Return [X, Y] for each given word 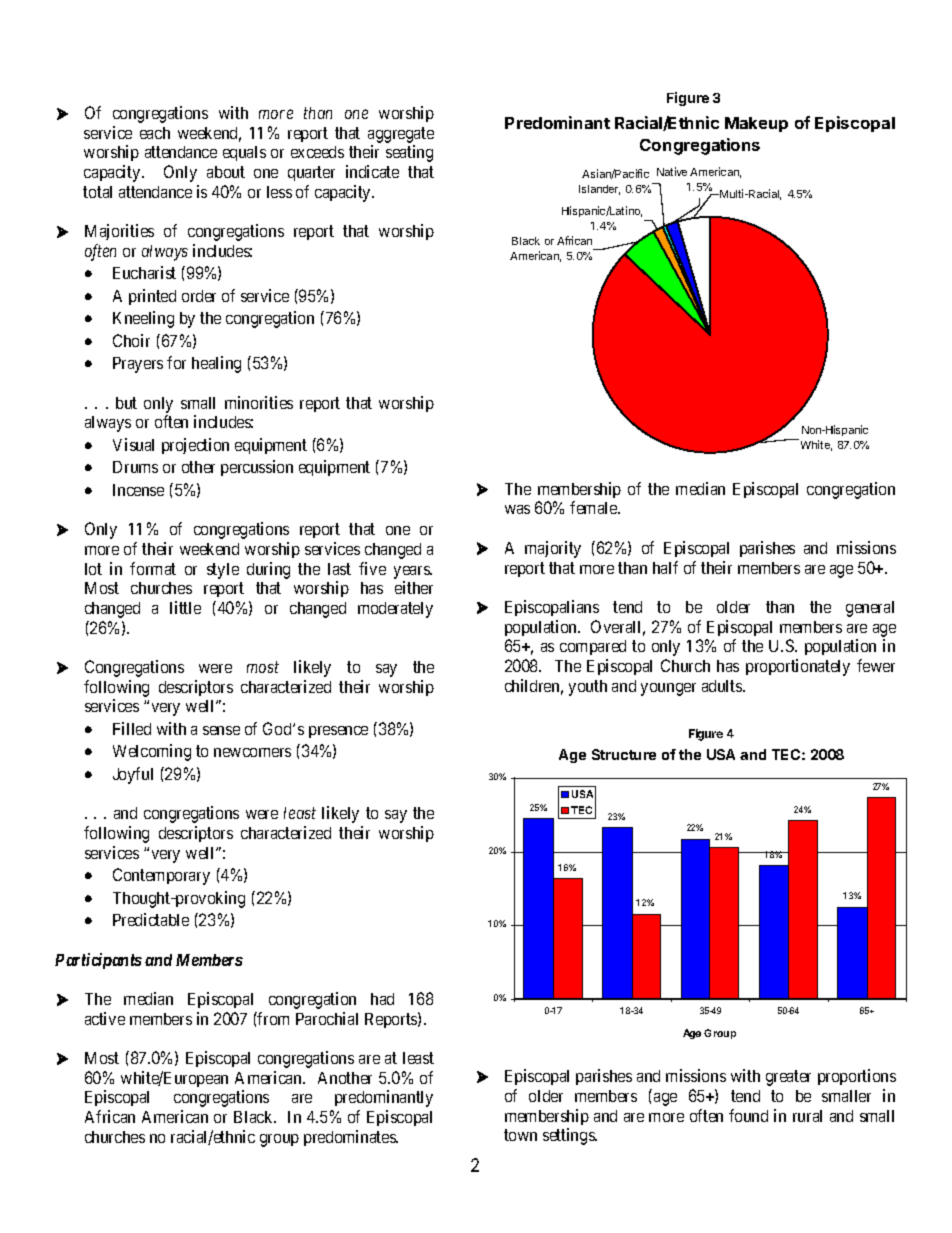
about [226, 172]
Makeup [756, 124]
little [185, 607]
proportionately [798, 667]
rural [807, 1116]
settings [569, 1136]
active [105, 1018]
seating [409, 153]
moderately [395, 610]
